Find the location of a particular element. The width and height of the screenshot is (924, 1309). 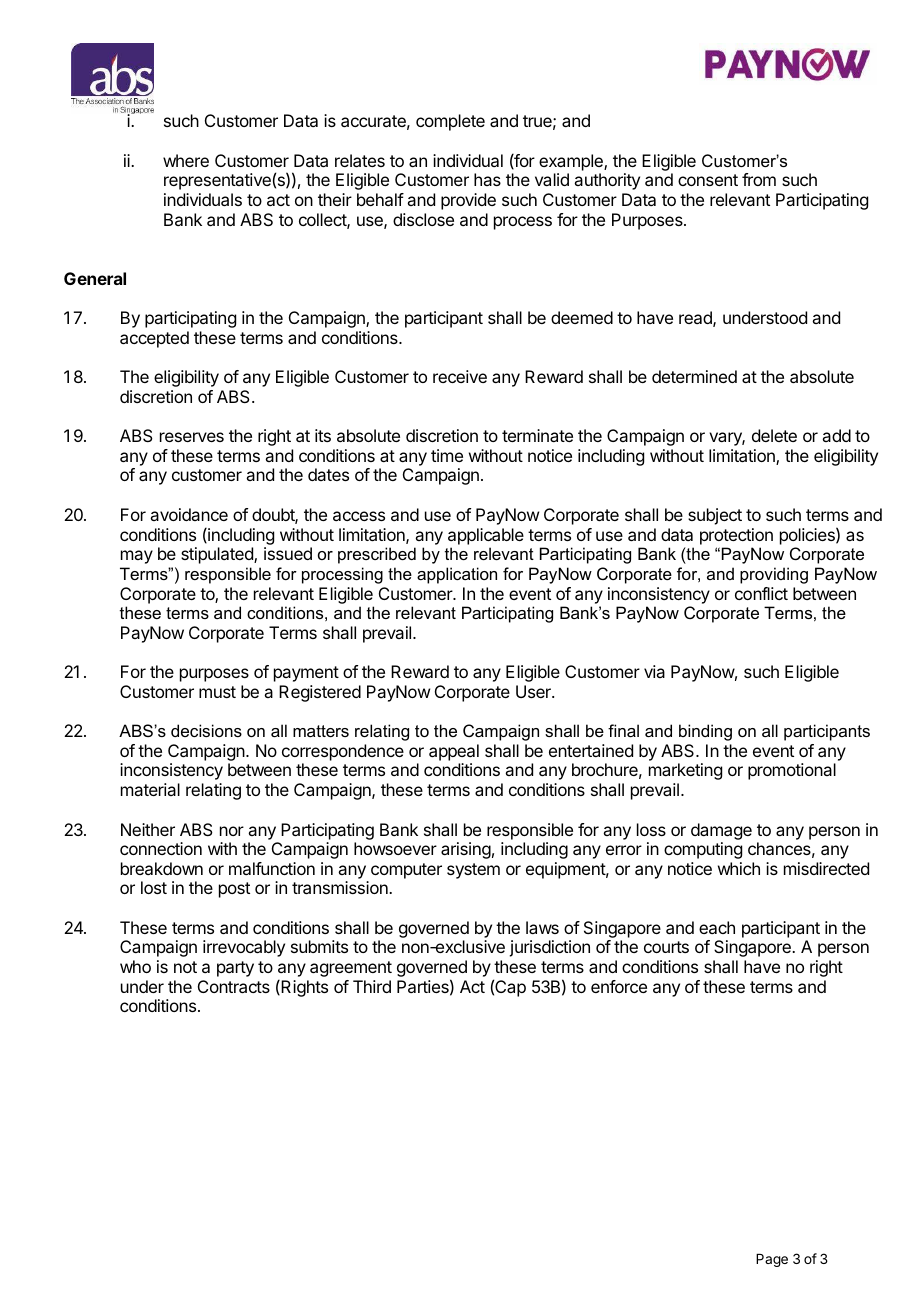

User is located at coordinates (534, 691).
